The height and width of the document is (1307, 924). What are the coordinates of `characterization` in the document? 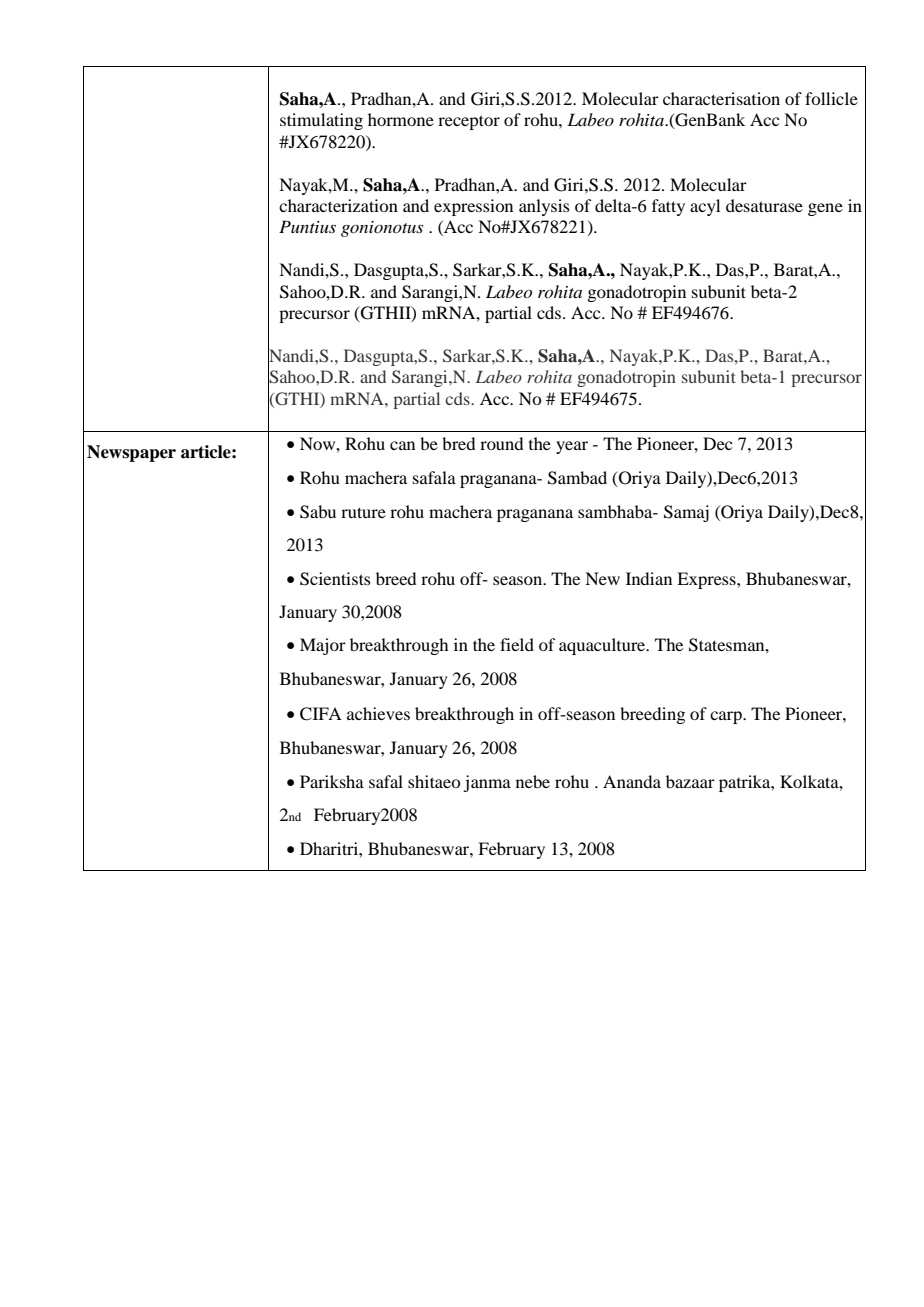 It's located at (338, 205).
